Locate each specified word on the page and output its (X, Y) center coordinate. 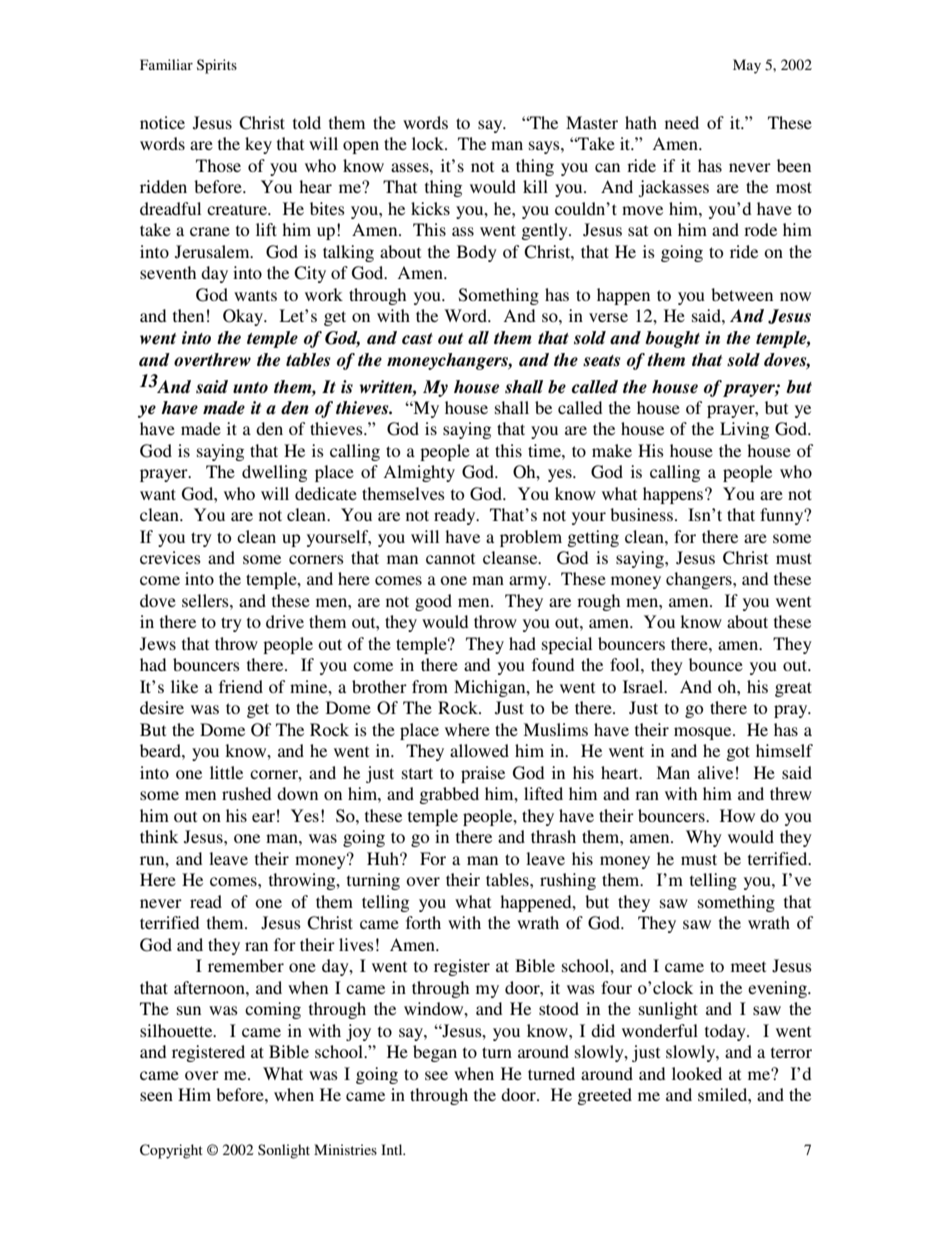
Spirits (217, 66)
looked (697, 1073)
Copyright (171, 1151)
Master (592, 122)
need (682, 122)
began (435, 1053)
